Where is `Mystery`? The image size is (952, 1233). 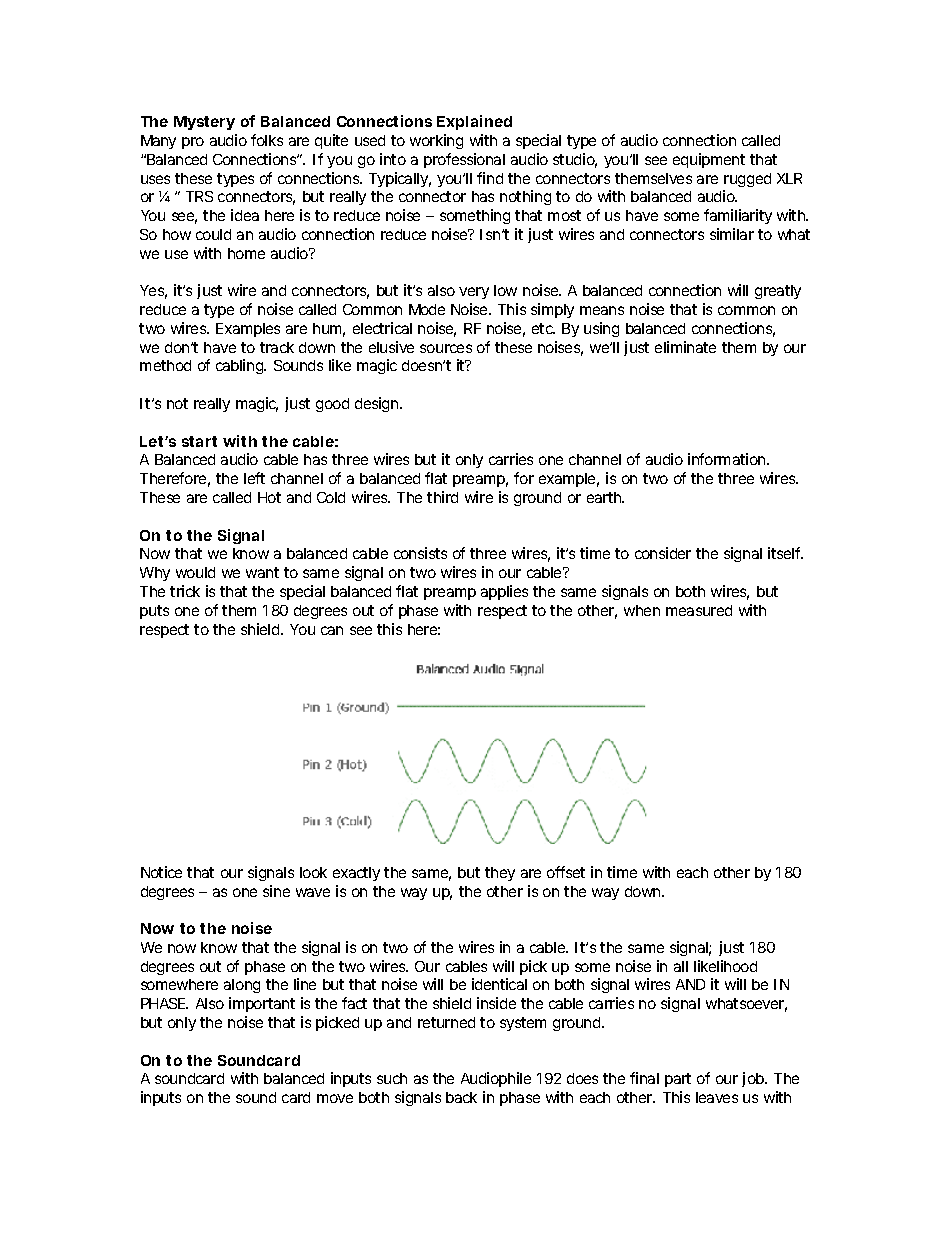
Mystery is located at coordinates (204, 123).
